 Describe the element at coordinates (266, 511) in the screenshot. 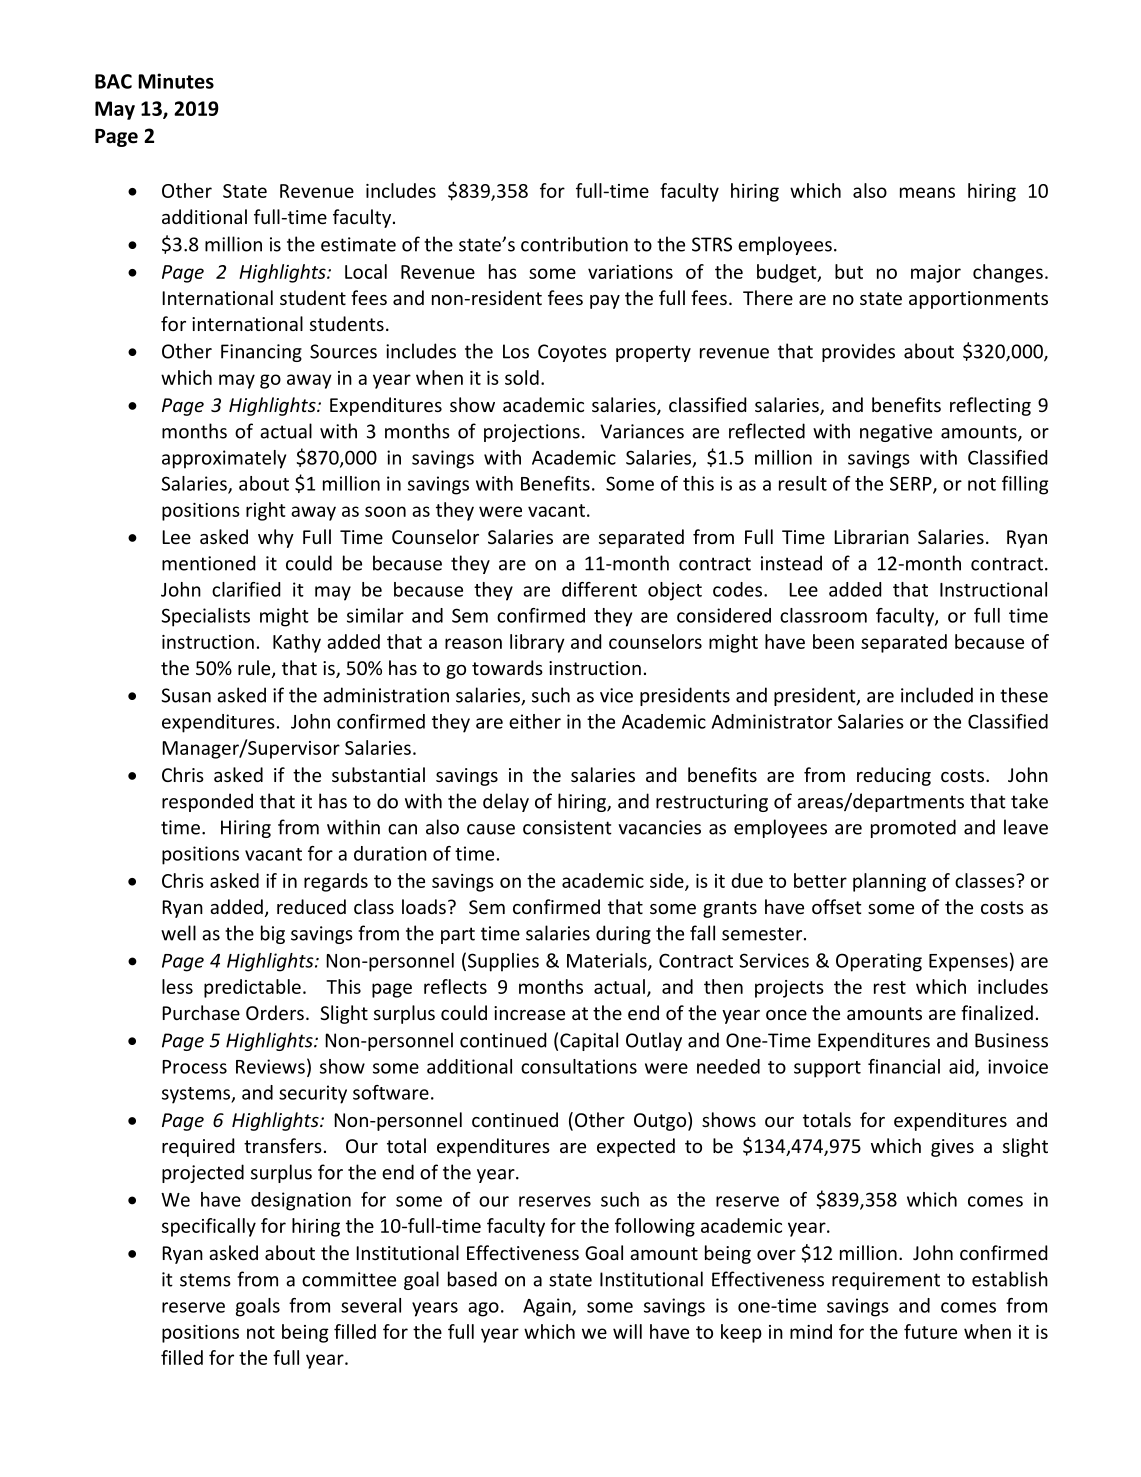

I see `right` at that location.
